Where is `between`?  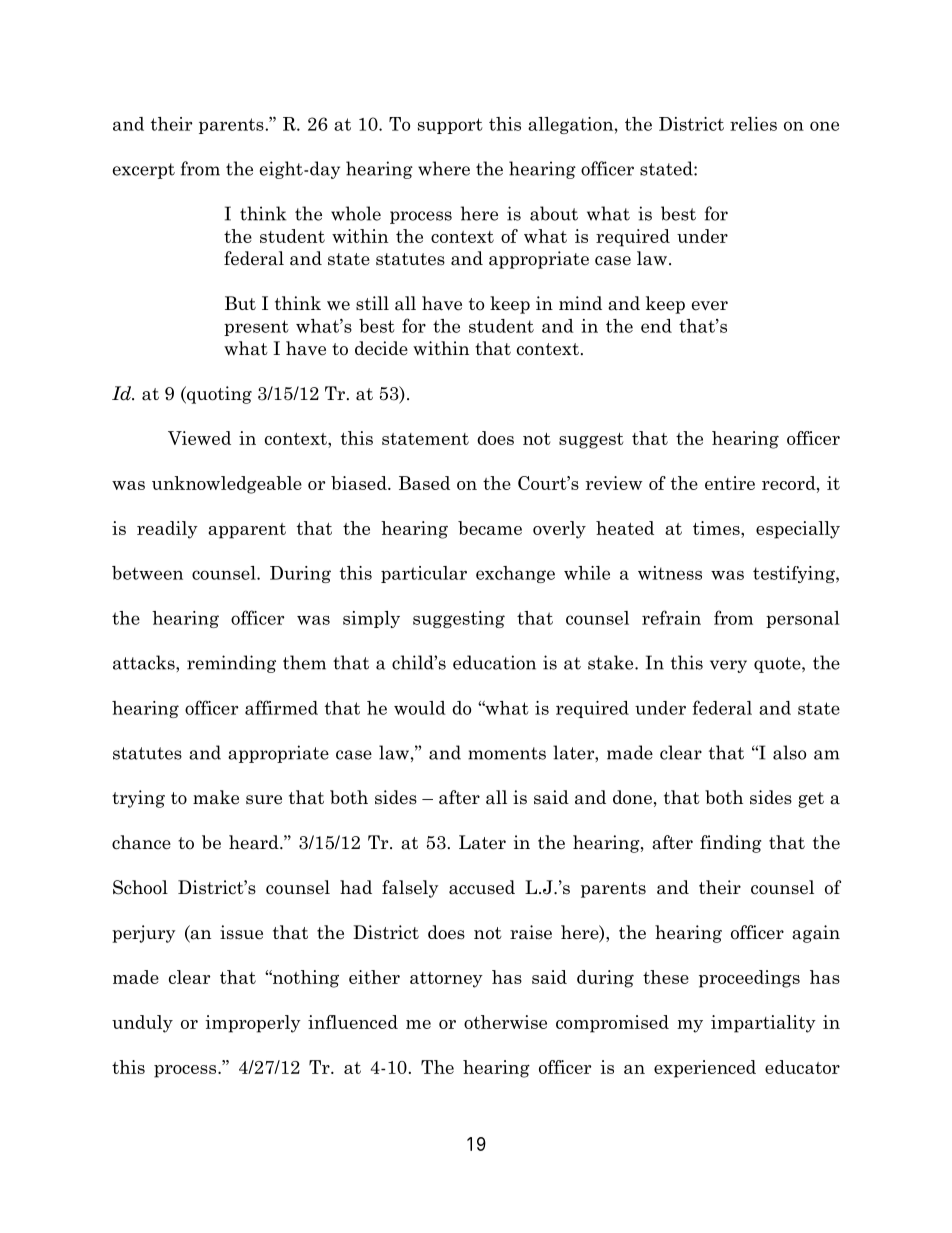 between is located at coordinates (147, 573).
